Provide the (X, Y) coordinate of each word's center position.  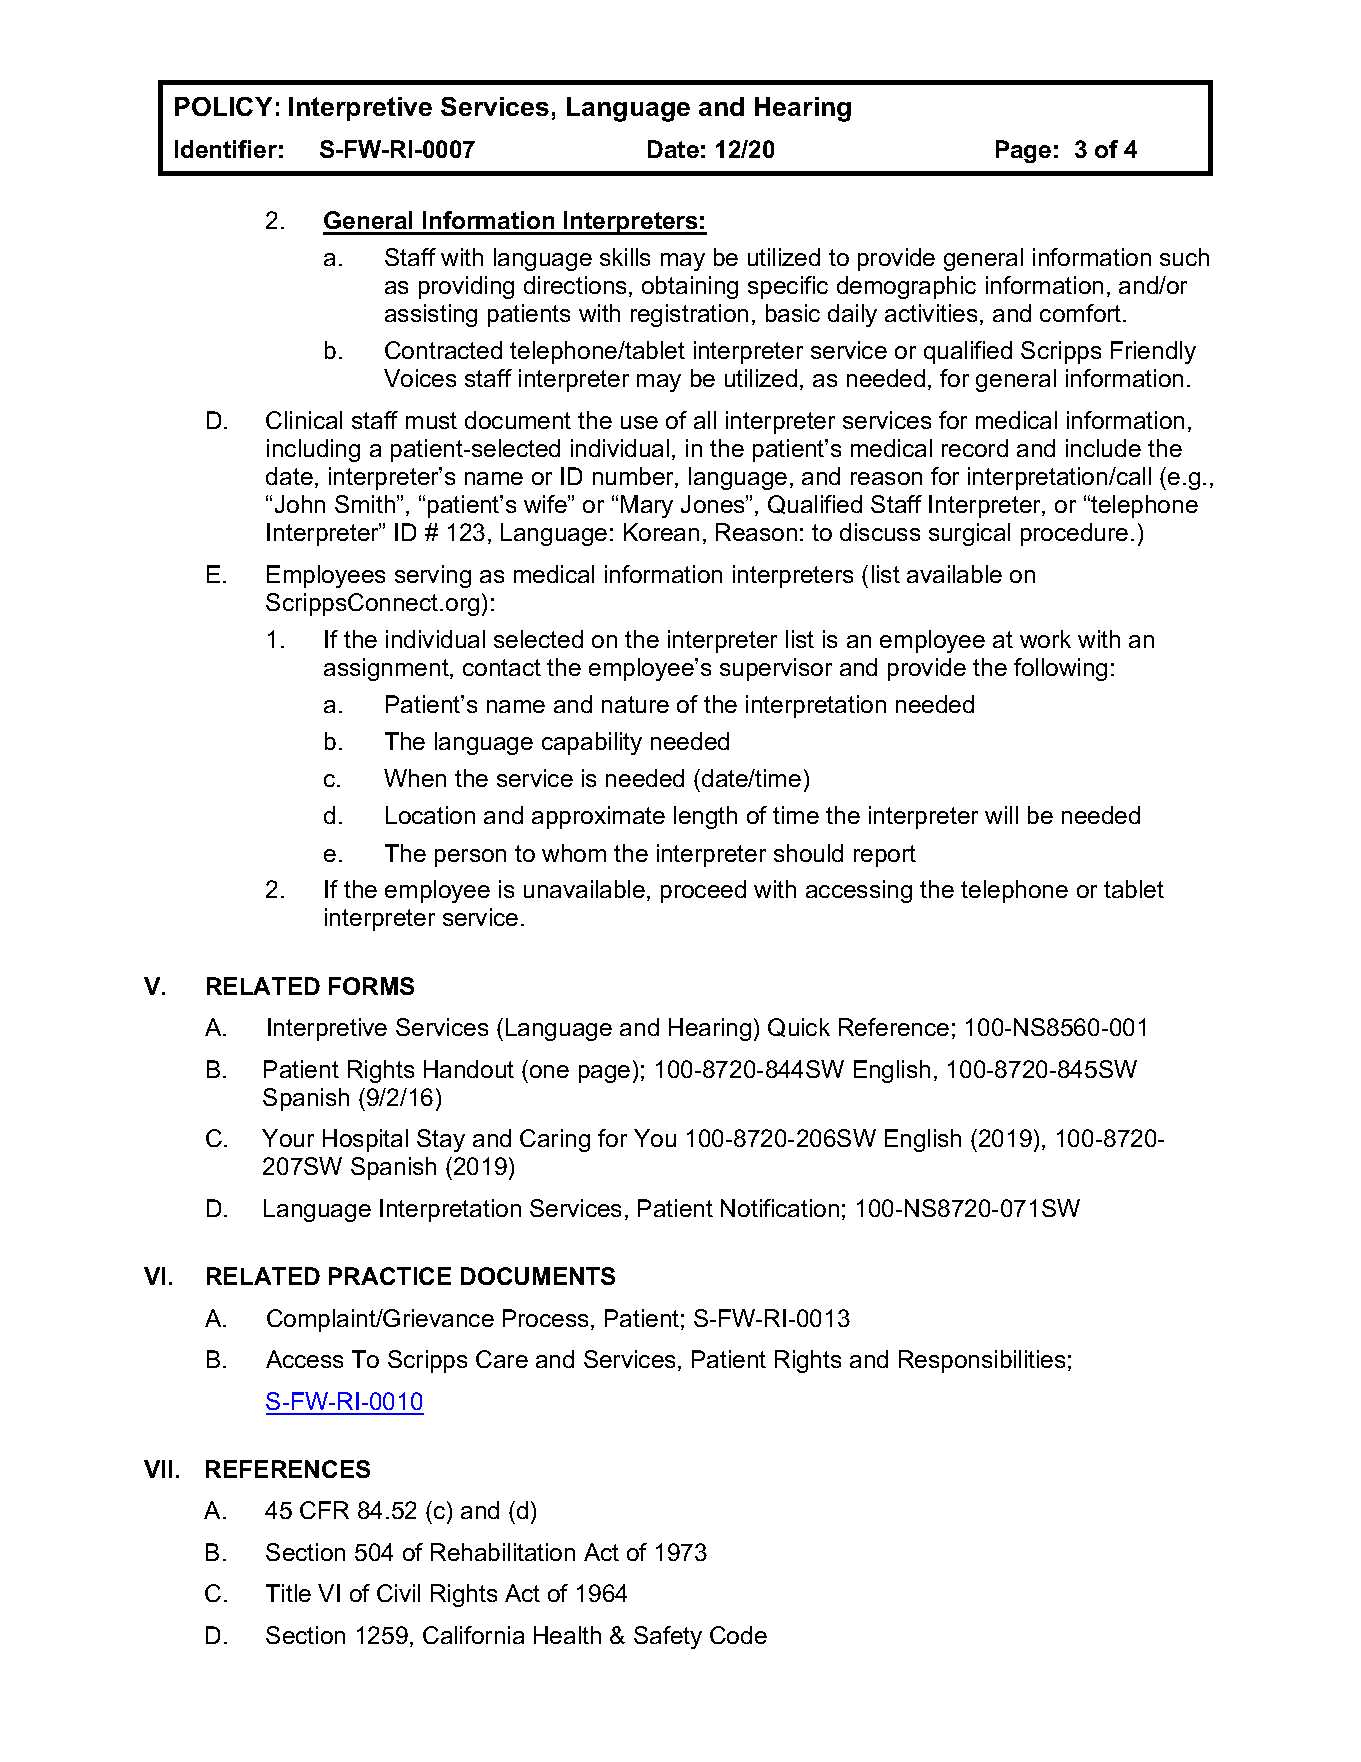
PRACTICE (390, 1276)
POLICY (223, 106)
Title (288, 1593)
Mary (647, 506)
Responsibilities (982, 1361)
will (1001, 815)
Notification (780, 1208)
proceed (703, 891)
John (300, 504)
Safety (668, 1637)
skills (625, 257)
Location (430, 815)
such (1184, 257)
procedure (1074, 534)
